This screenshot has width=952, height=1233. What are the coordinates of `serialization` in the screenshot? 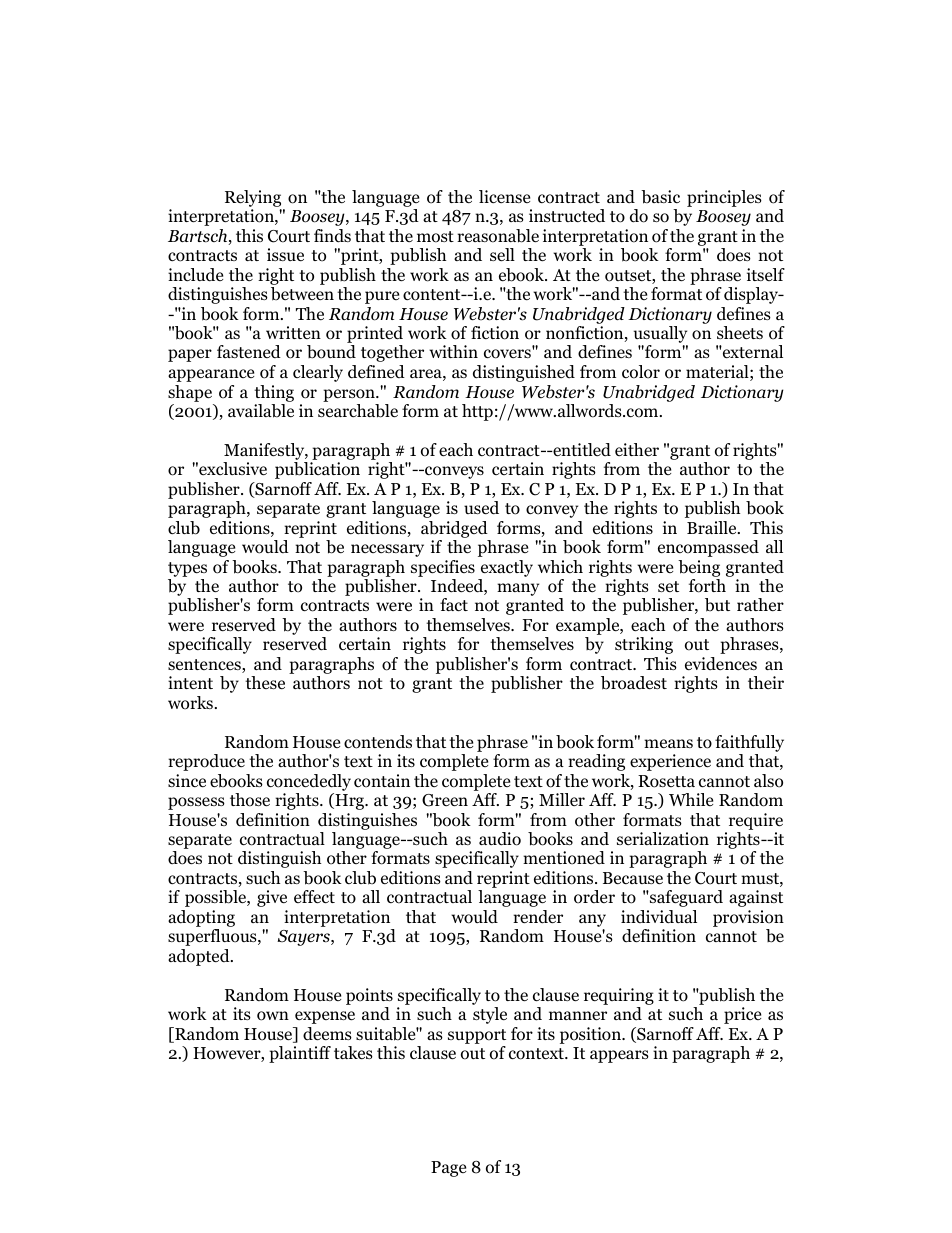 It's located at (663, 839).
